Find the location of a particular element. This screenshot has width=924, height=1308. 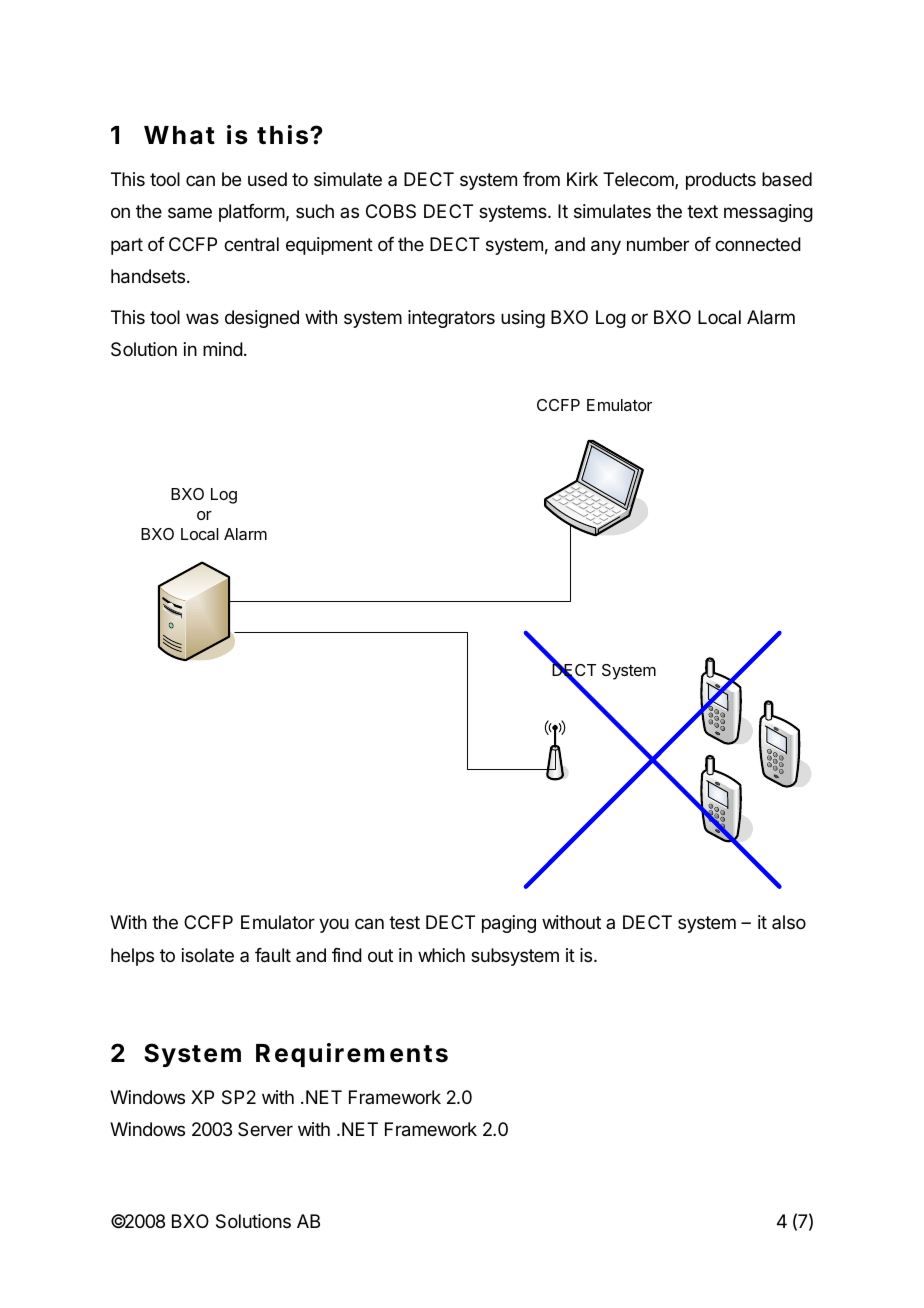

also is located at coordinates (789, 922).
